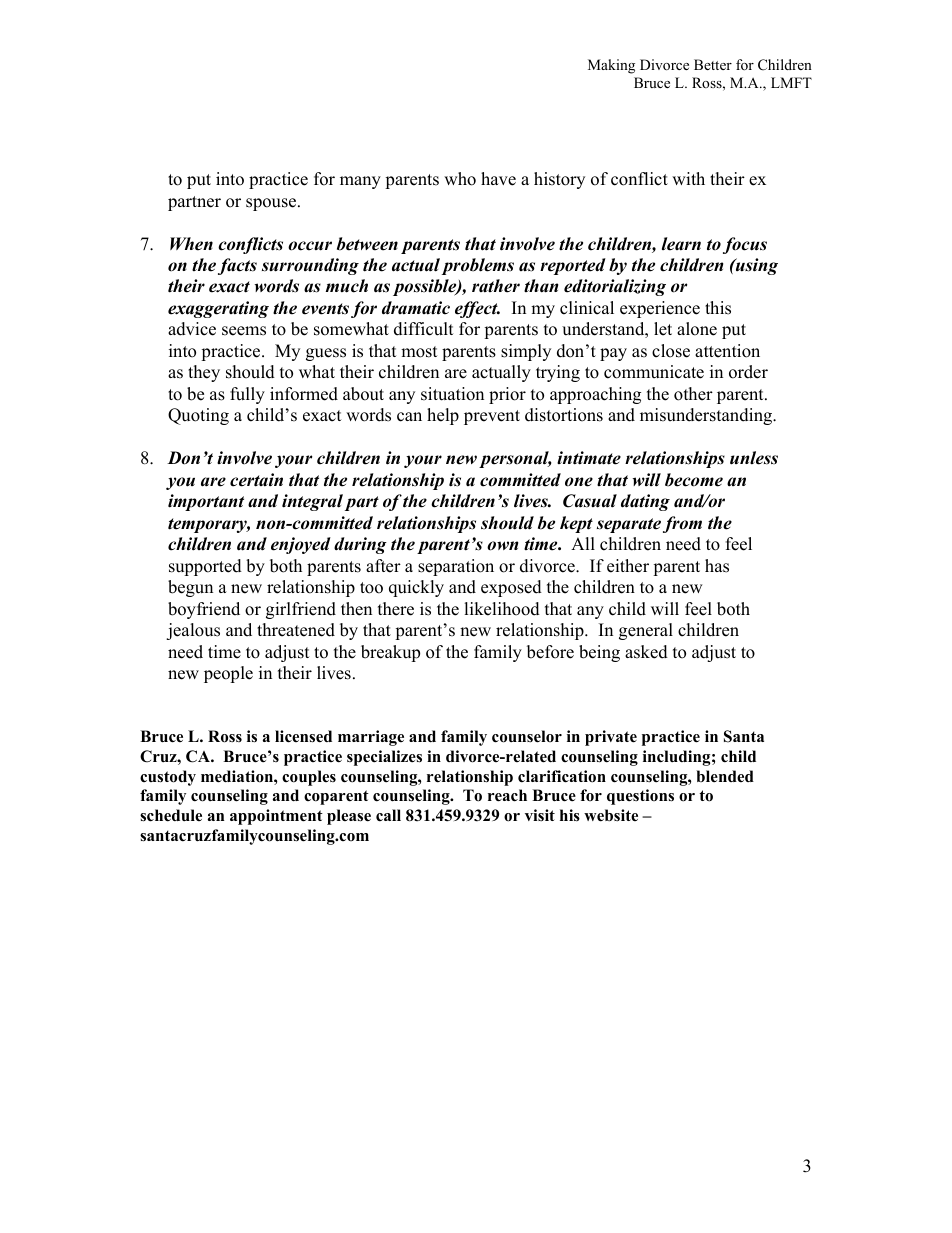 The width and height of the document is (952, 1233). What do you see at coordinates (198, 416) in the document?
I see `Quoting` at bounding box center [198, 416].
